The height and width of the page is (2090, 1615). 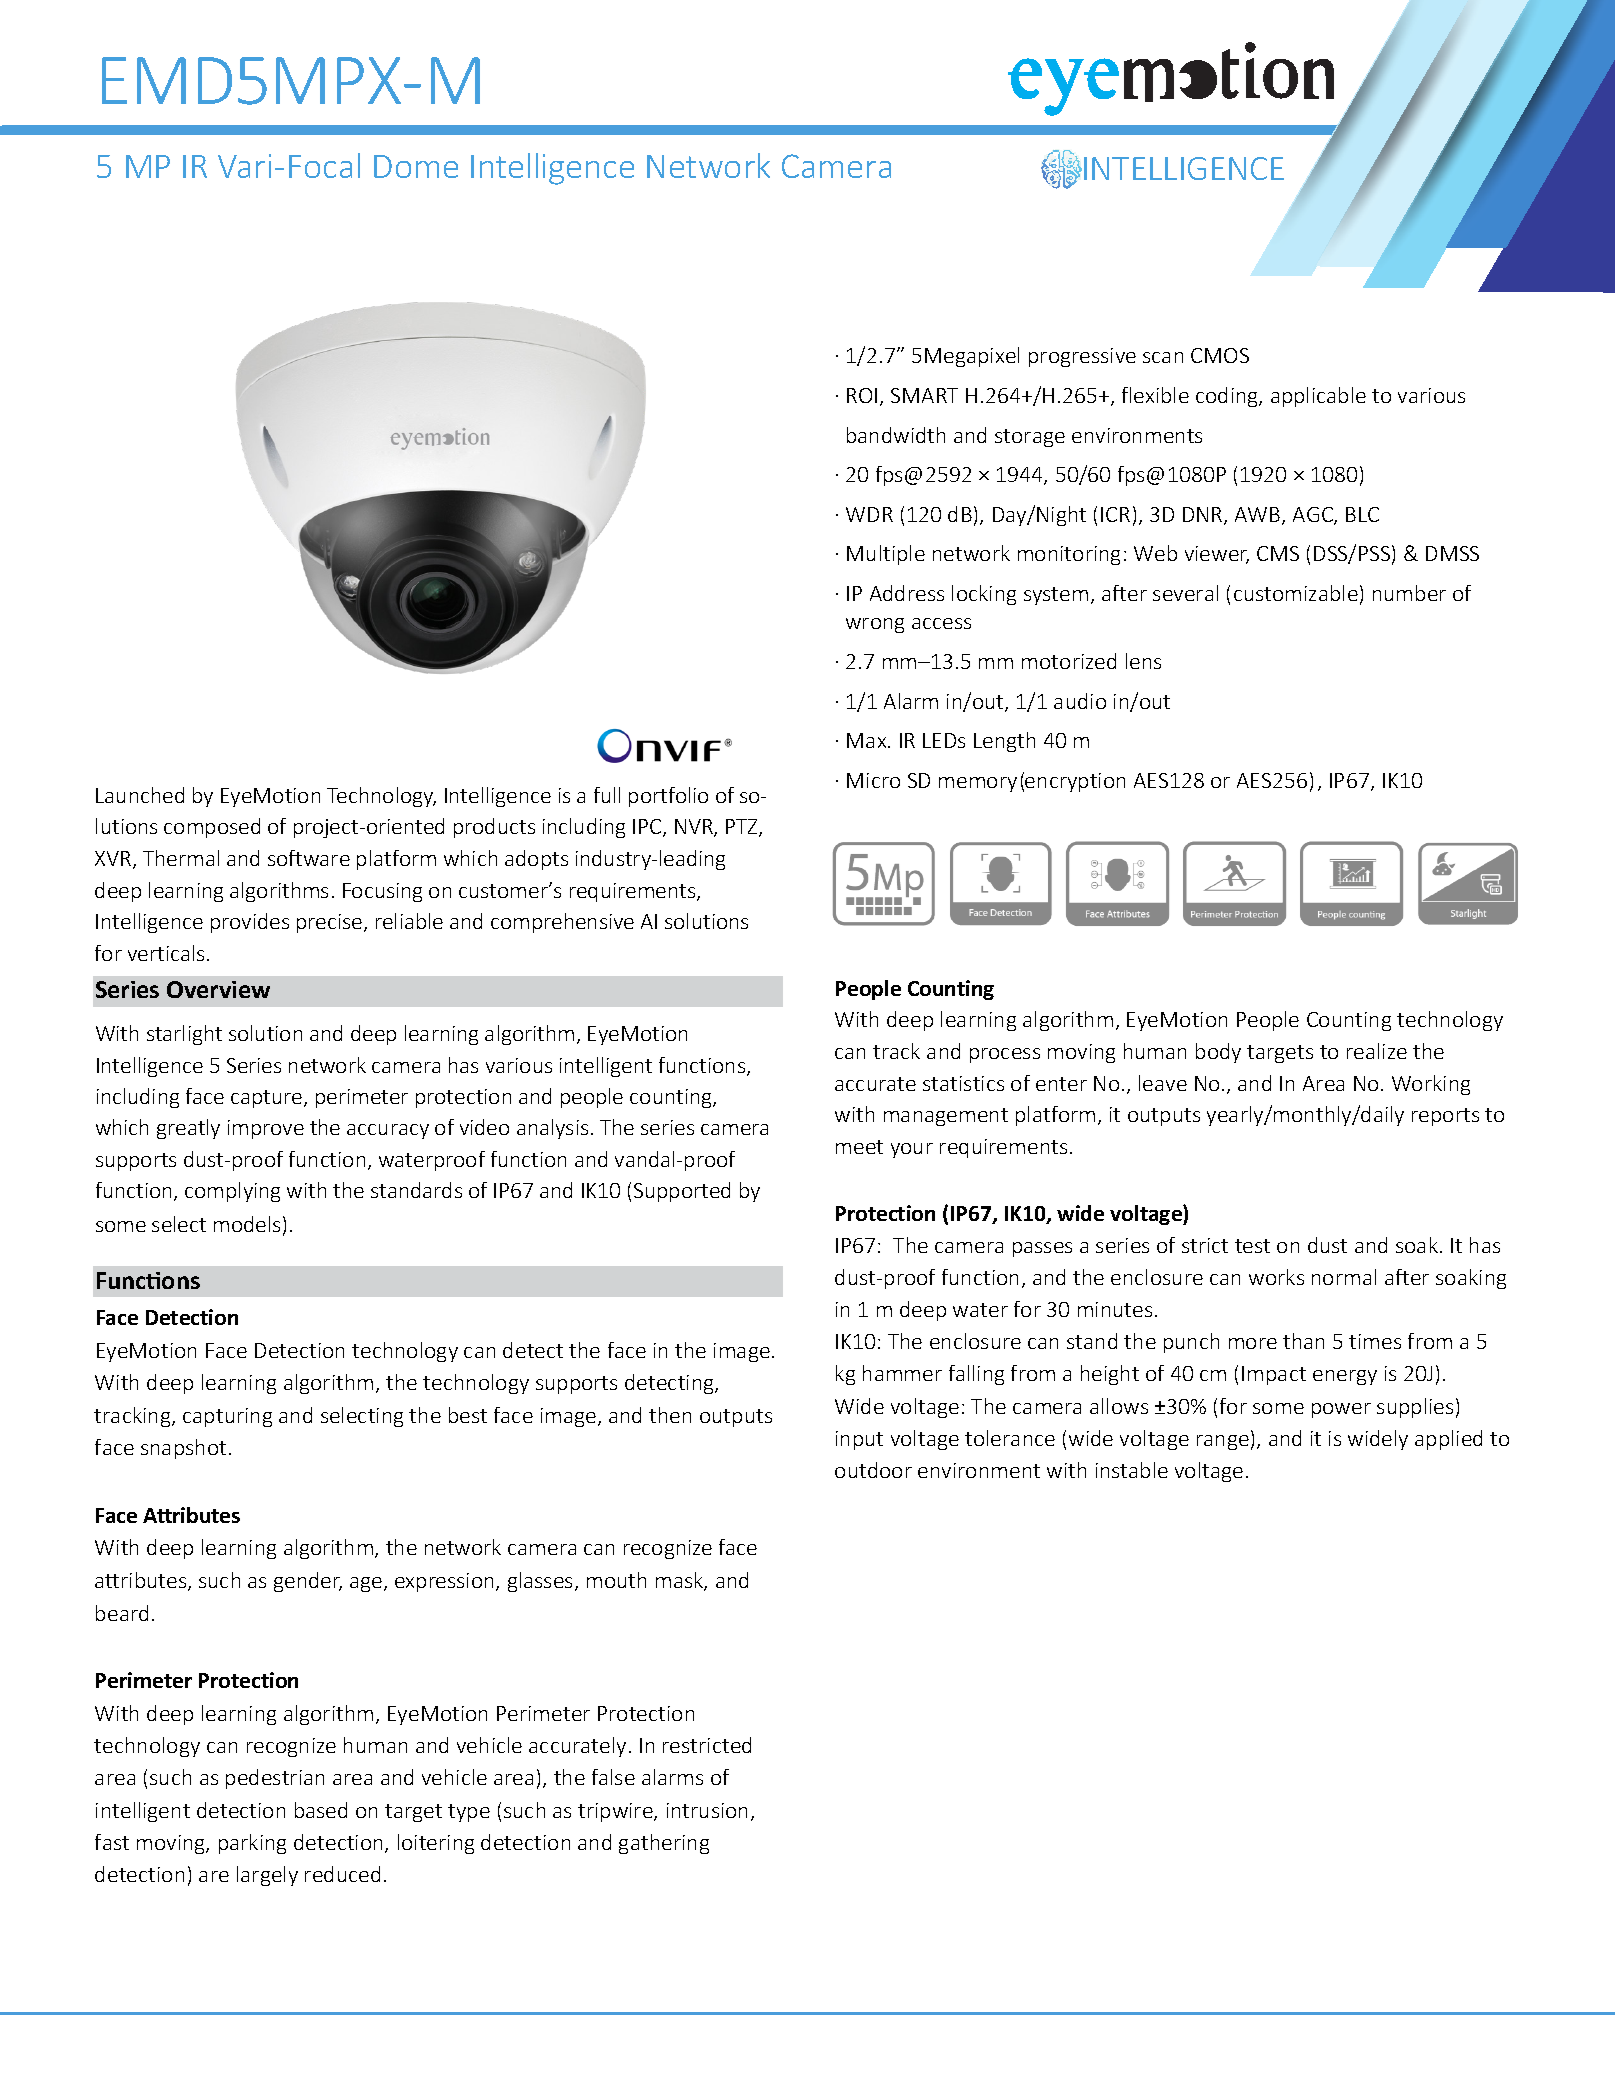 What do you see at coordinates (707, 1810) in the page?
I see `intrusion` at bounding box center [707, 1810].
